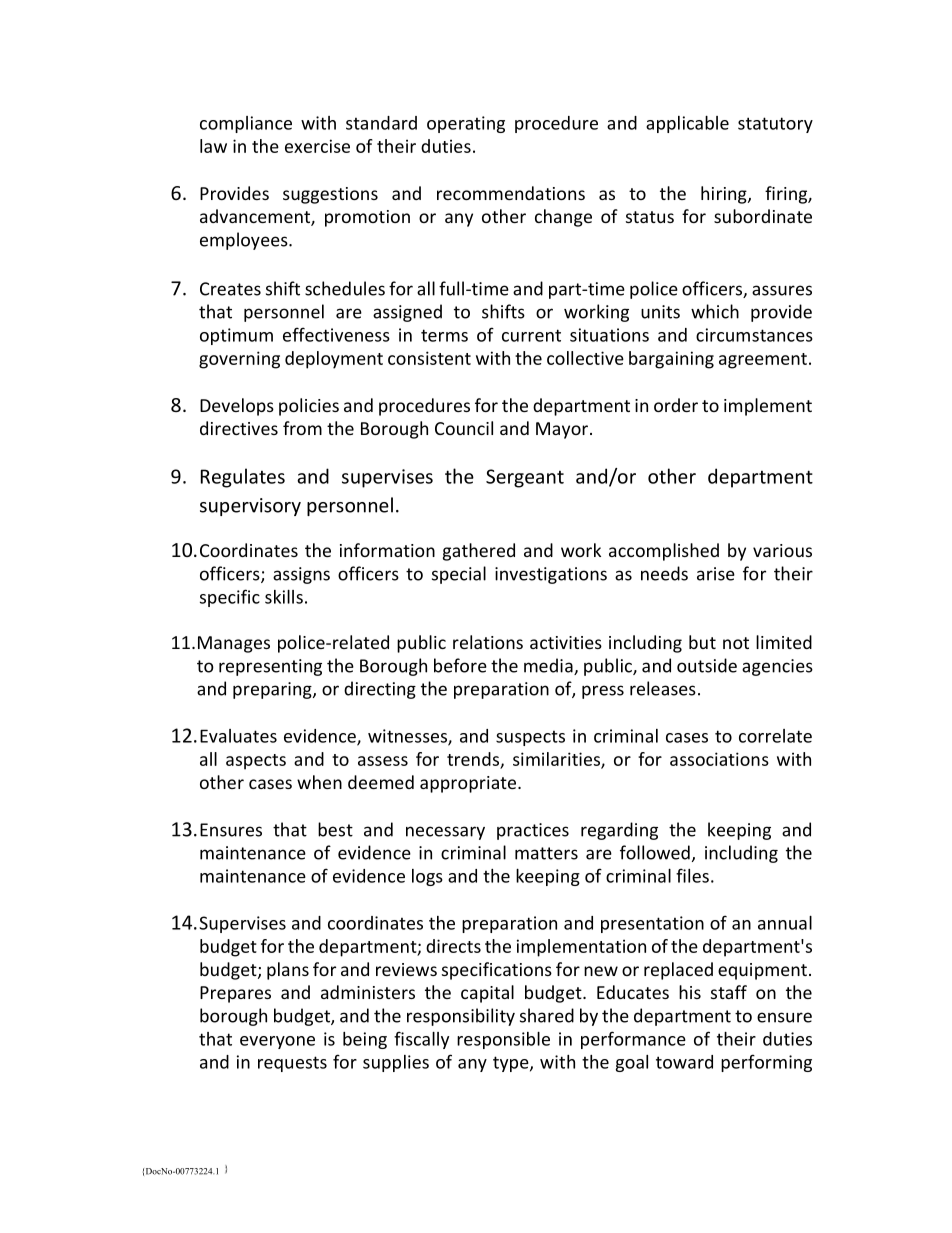 The width and height of the screenshot is (952, 1233). Describe the element at coordinates (302, 428) in the screenshot. I see `from` at that location.
